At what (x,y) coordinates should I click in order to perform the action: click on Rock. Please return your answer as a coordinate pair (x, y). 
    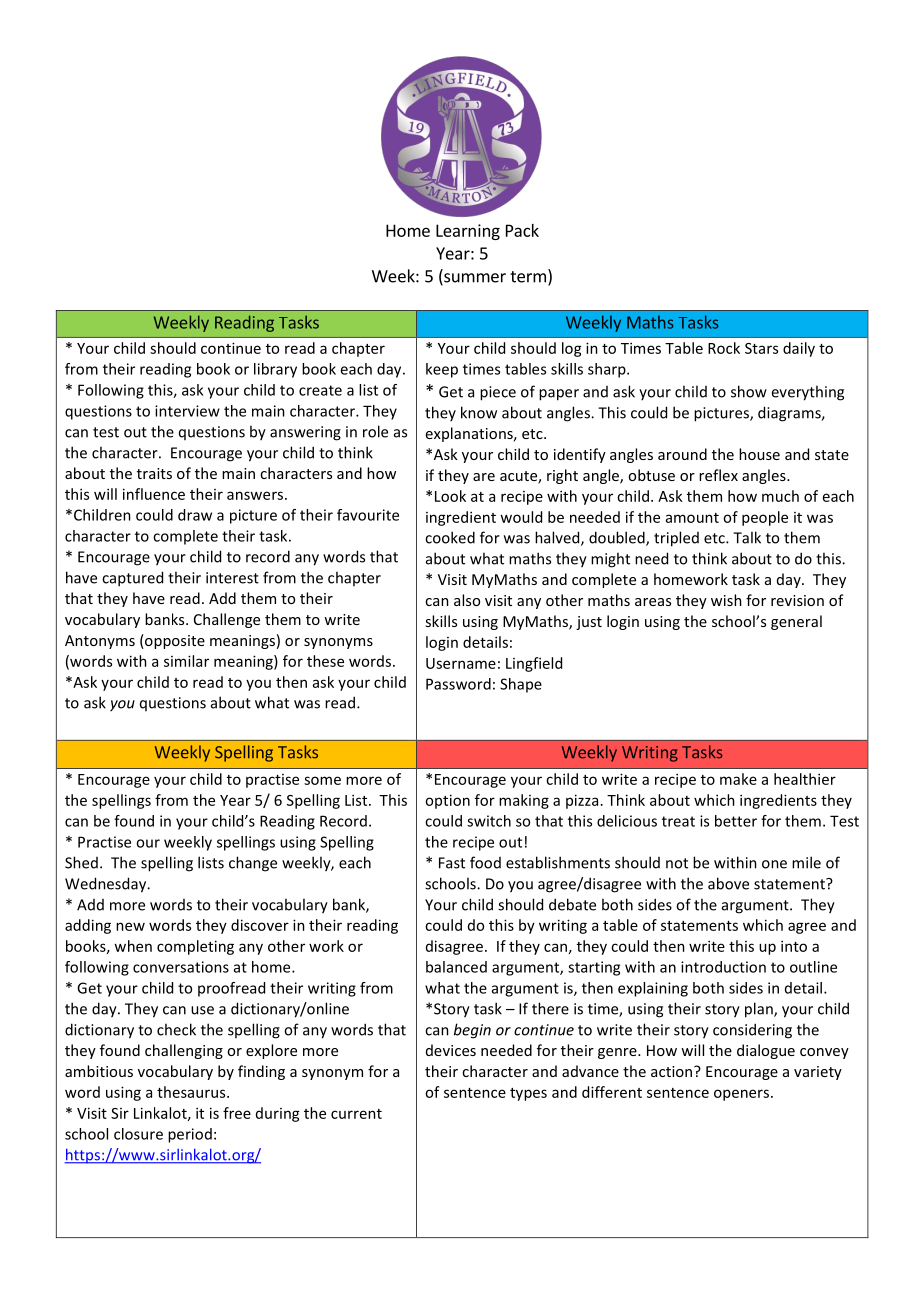
    Looking at the image, I should click on (724, 348).
